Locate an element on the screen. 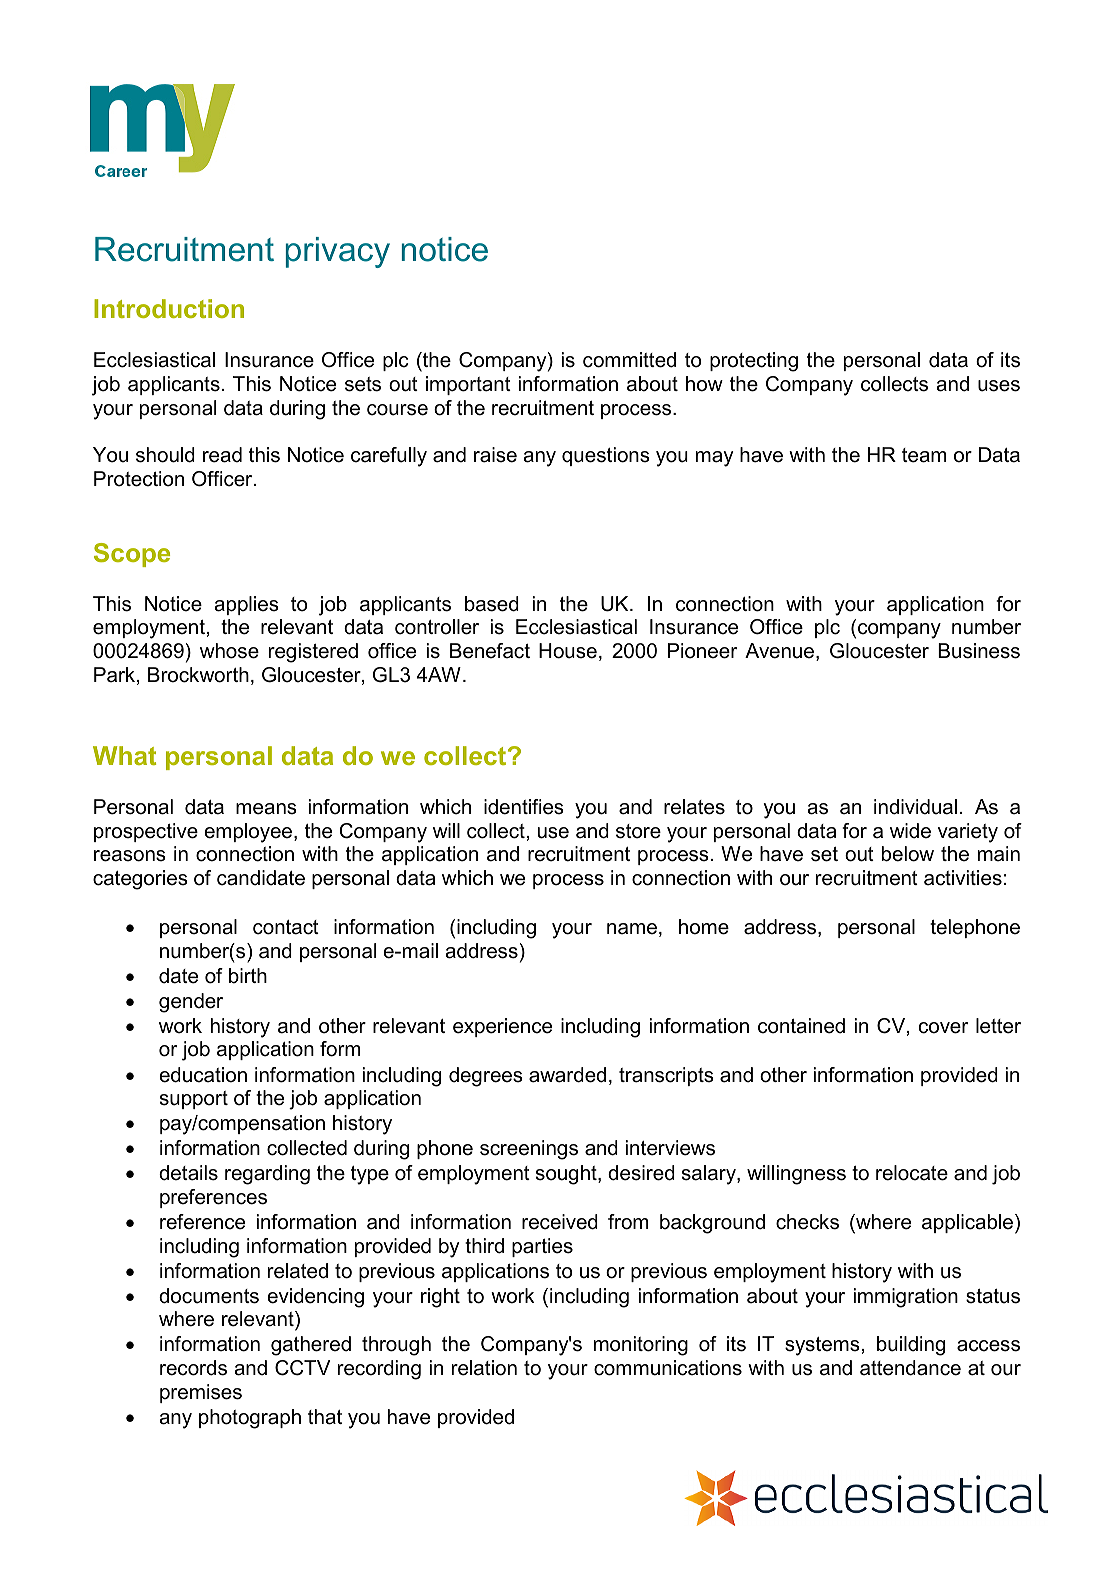 The width and height of the screenshot is (1113, 1575). experience is located at coordinates (502, 1027).
